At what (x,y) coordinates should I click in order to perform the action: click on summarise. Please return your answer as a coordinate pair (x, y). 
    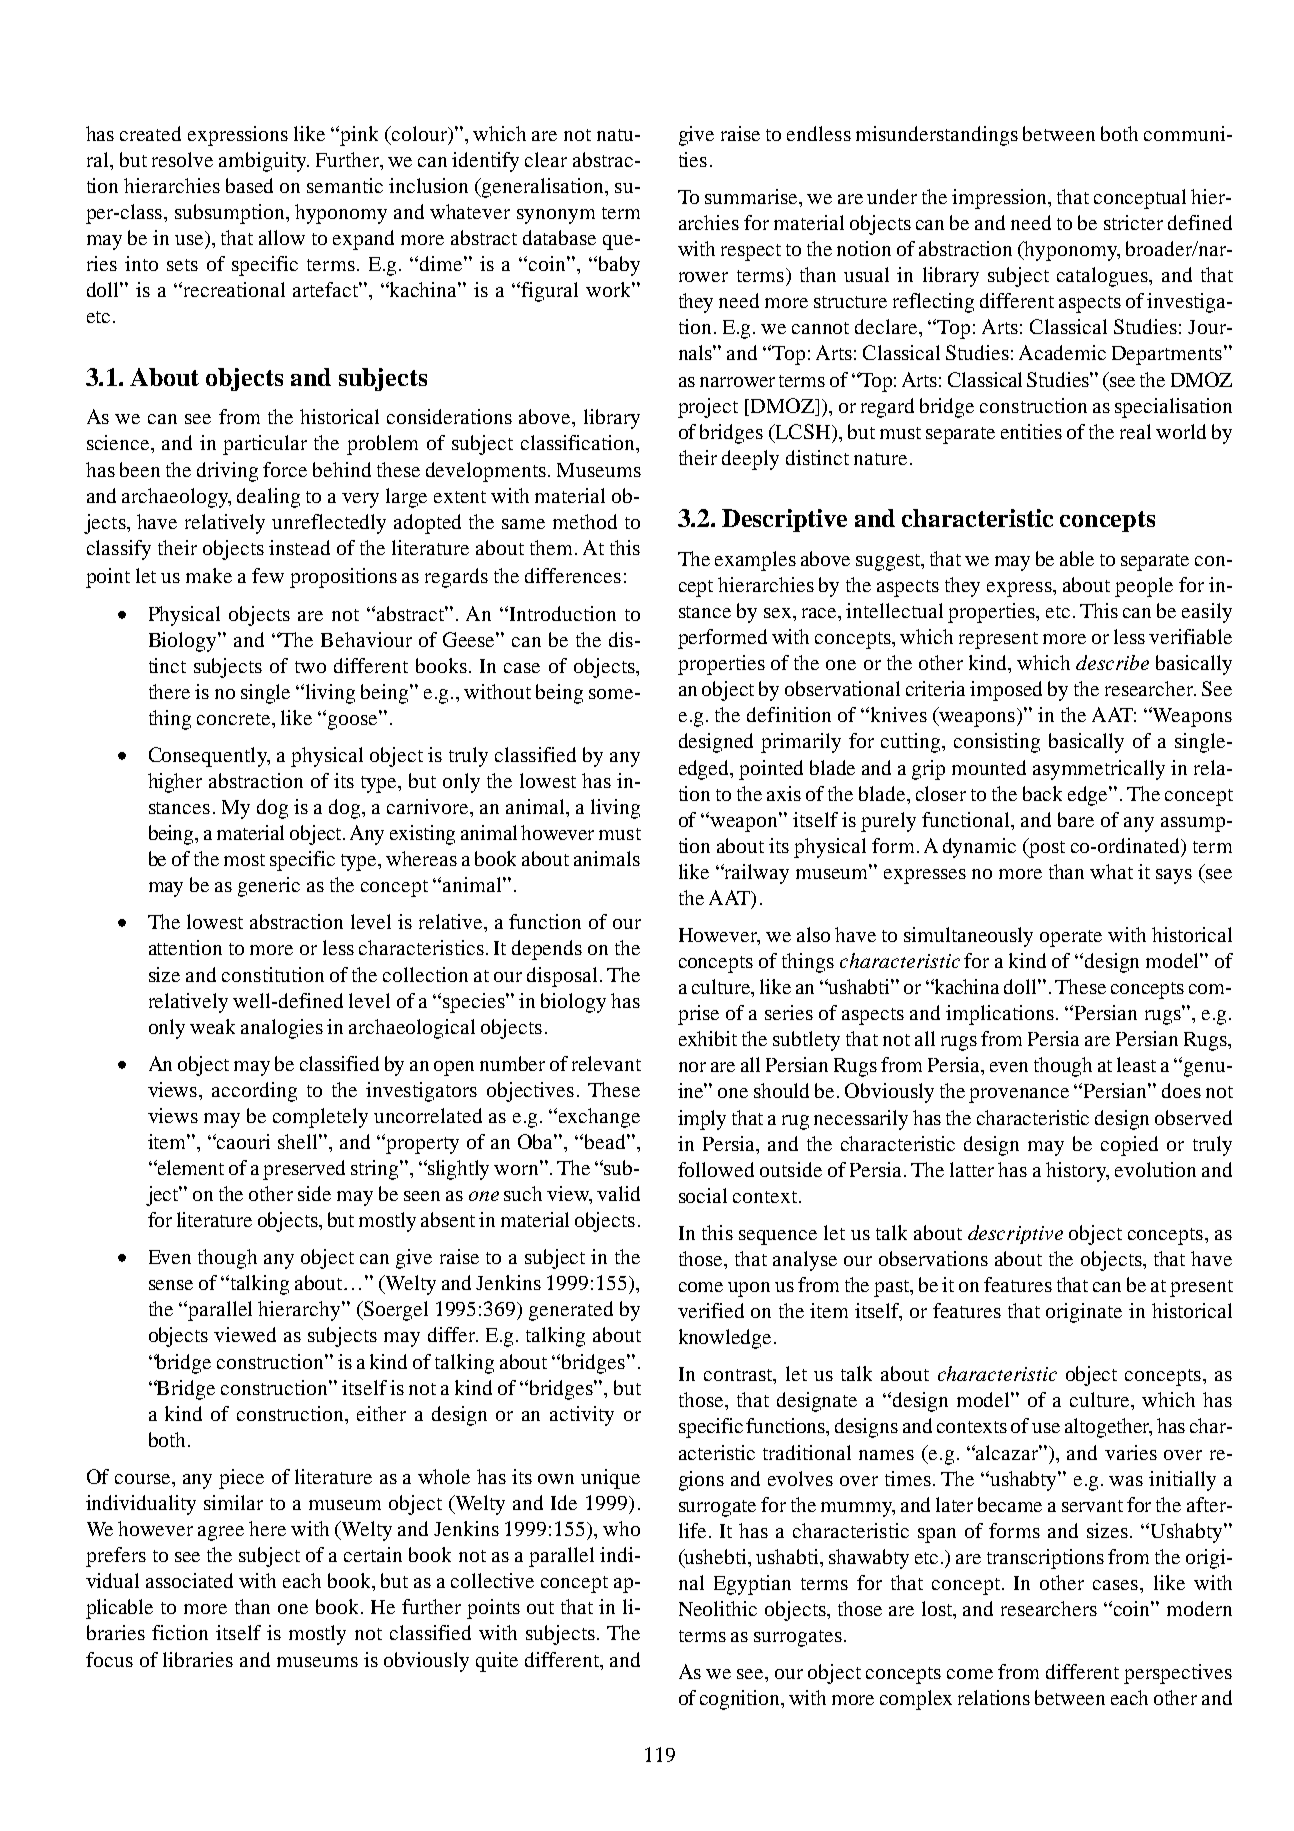
    Looking at the image, I should click on (753, 198).
